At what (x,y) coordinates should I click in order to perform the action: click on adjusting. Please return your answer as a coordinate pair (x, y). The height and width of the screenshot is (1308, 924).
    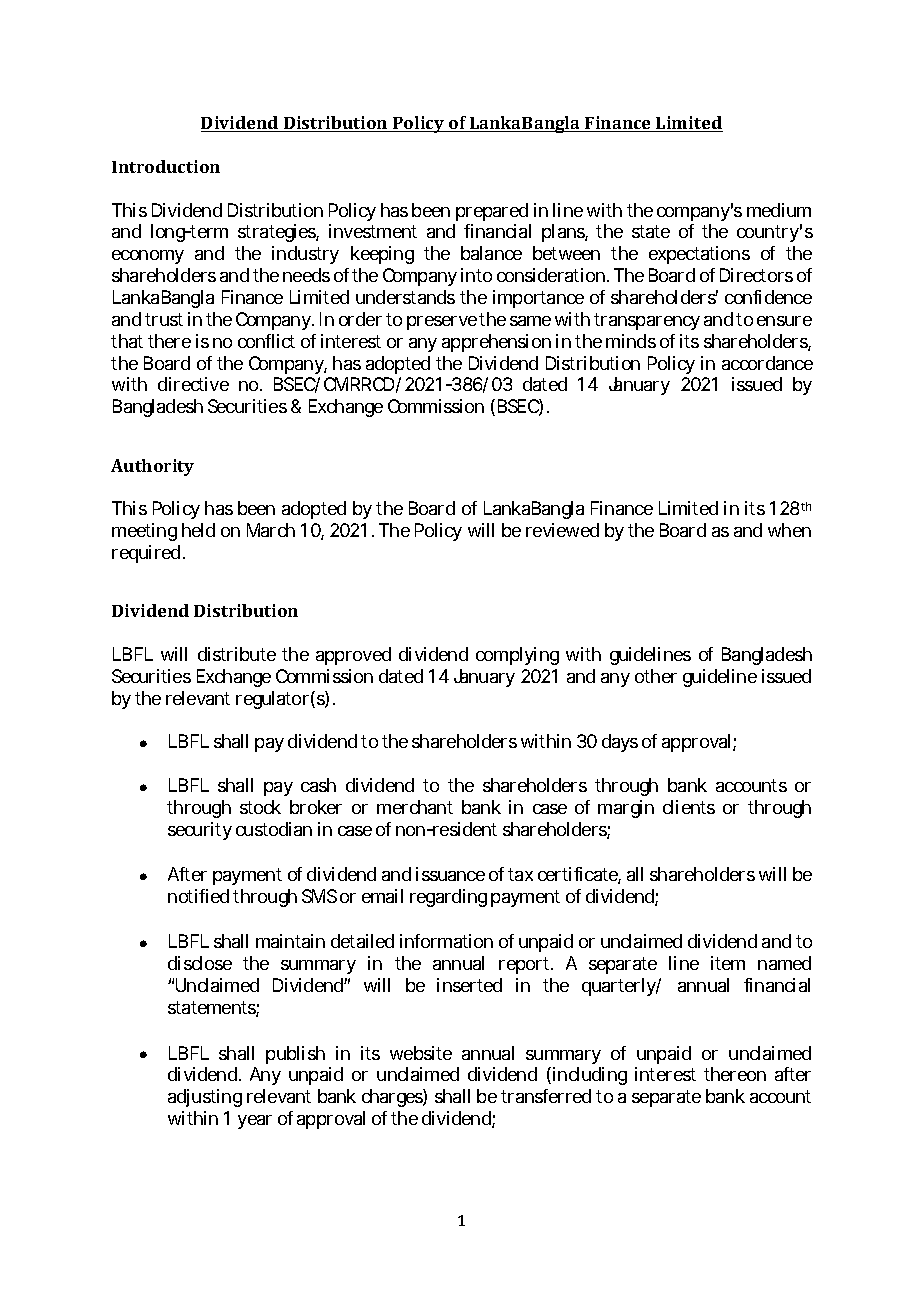
    Looking at the image, I should click on (205, 1098).
